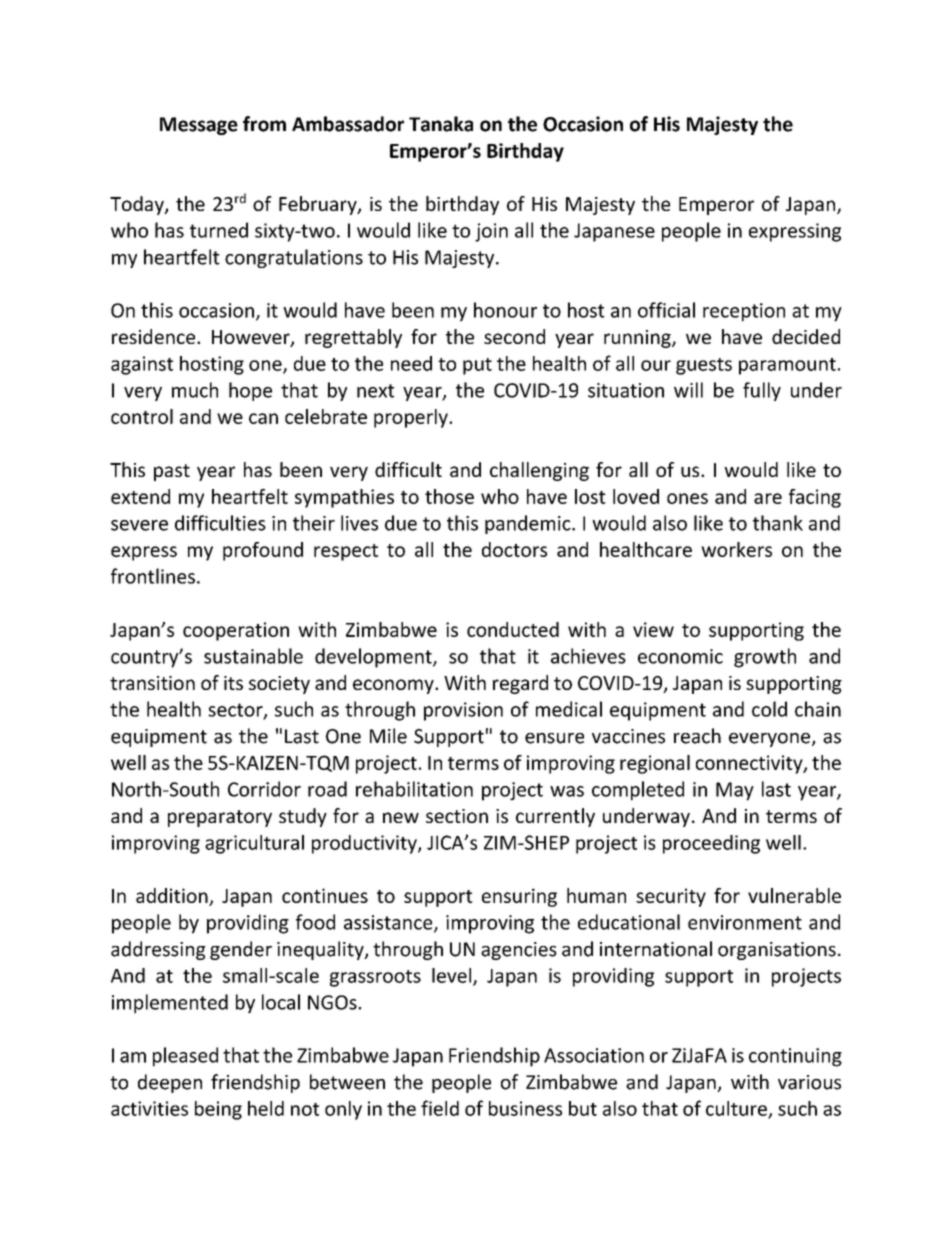  Describe the element at coordinates (199, 126) in the screenshot. I see `Message` at that location.
